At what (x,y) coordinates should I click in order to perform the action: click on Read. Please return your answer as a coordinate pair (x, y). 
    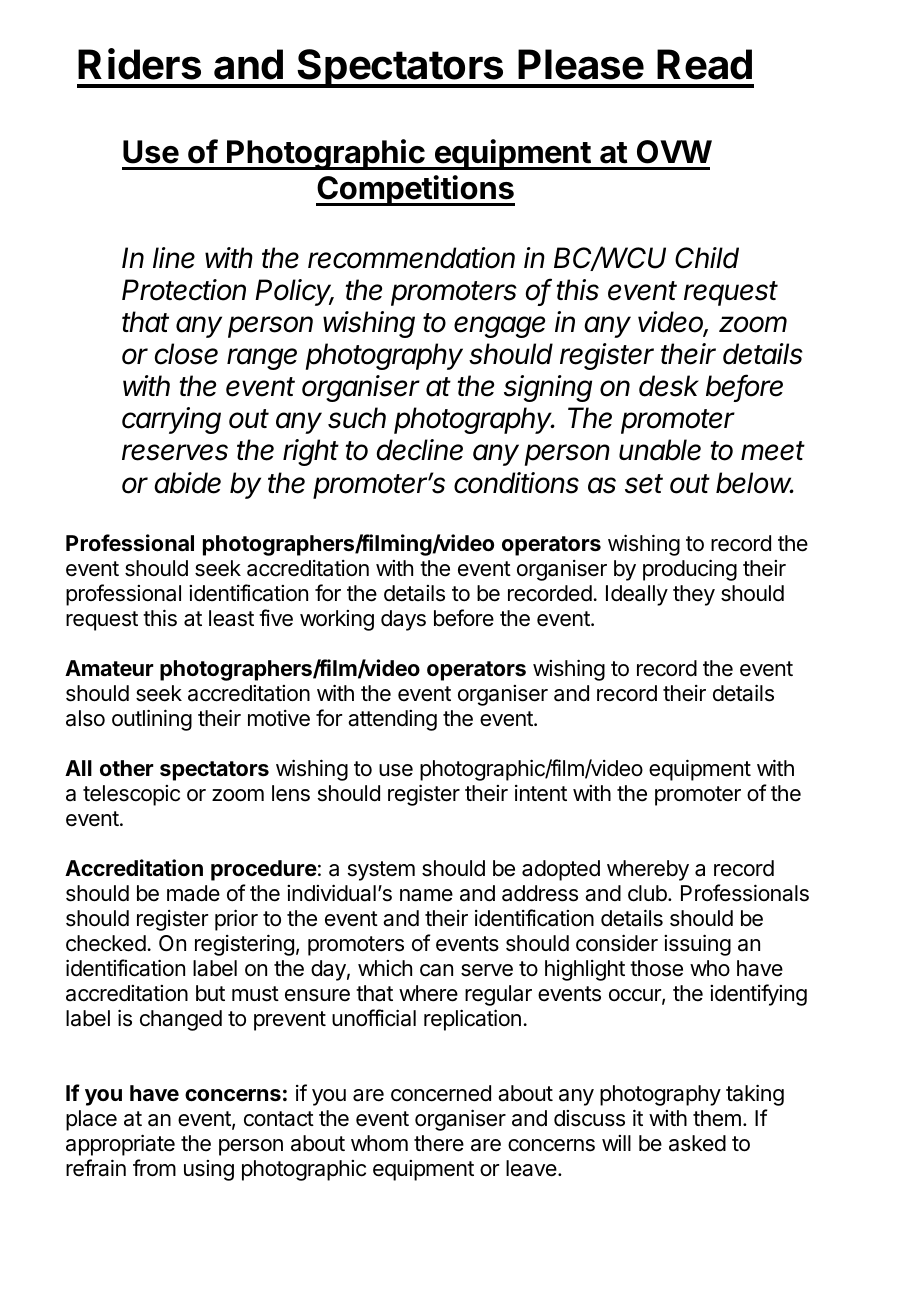
    Looking at the image, I should click on (704, 64).
